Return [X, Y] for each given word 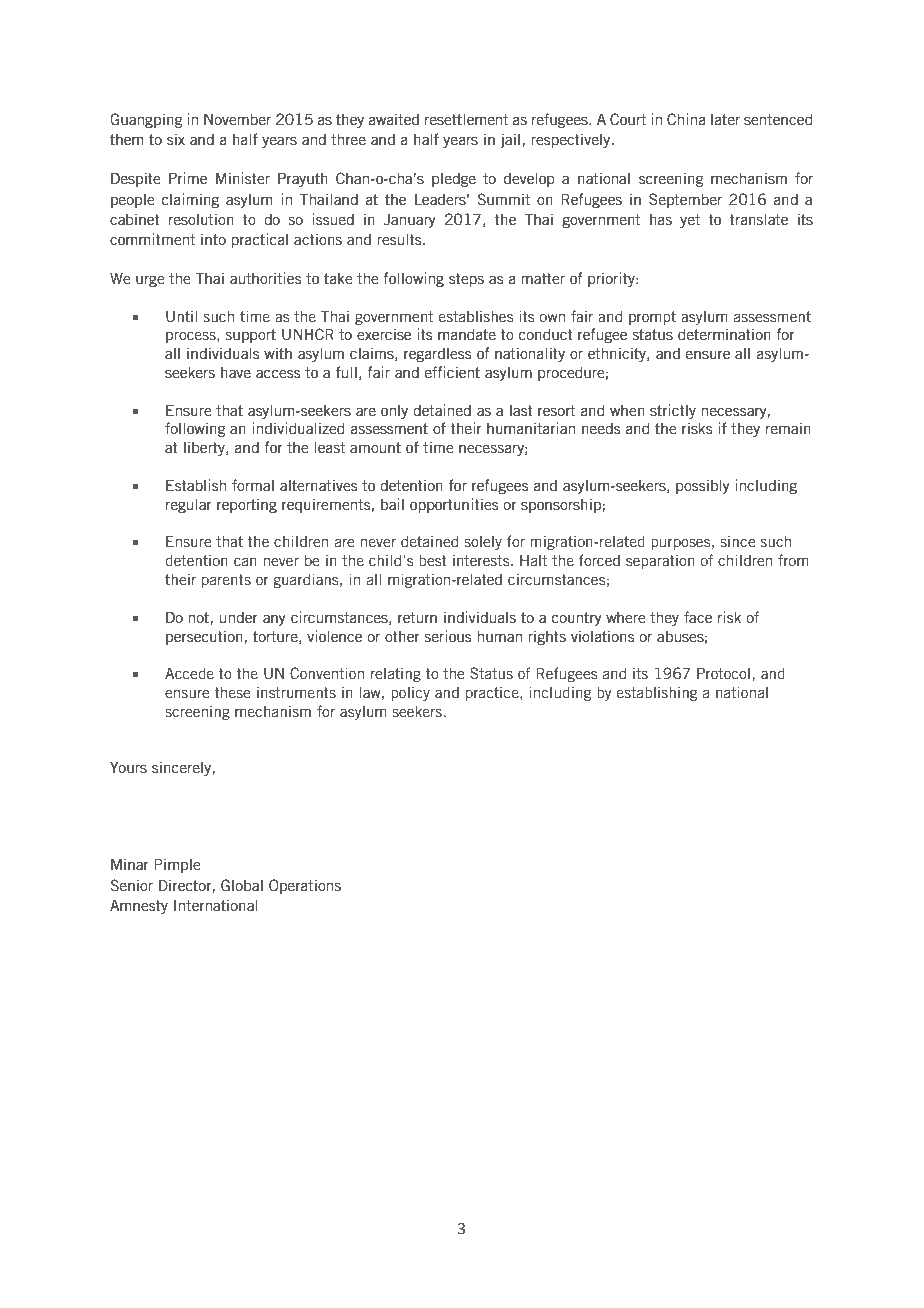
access [278, 374]
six [176, 139]
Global [242, 885]
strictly [673, 411]
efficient [452, 372]
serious [448, 636]
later [725, 120]
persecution [205, 637]
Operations [305, 886]
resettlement [466, 120]
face [698, 617]
